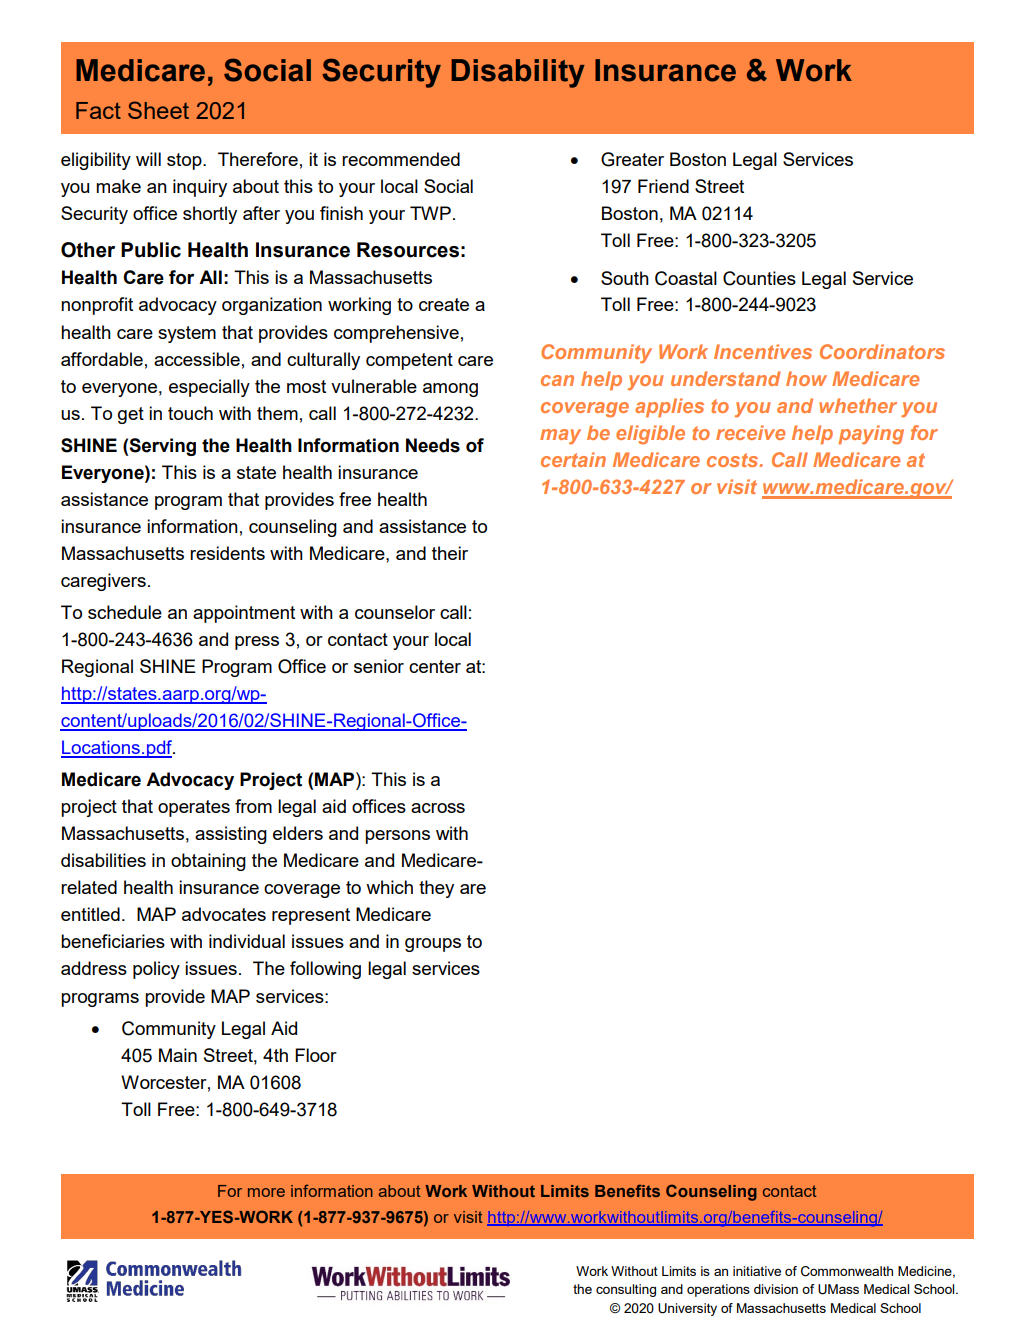 The height and width of the page is (1338, 1034). I want to click on Sheet, so click(158, 110).
